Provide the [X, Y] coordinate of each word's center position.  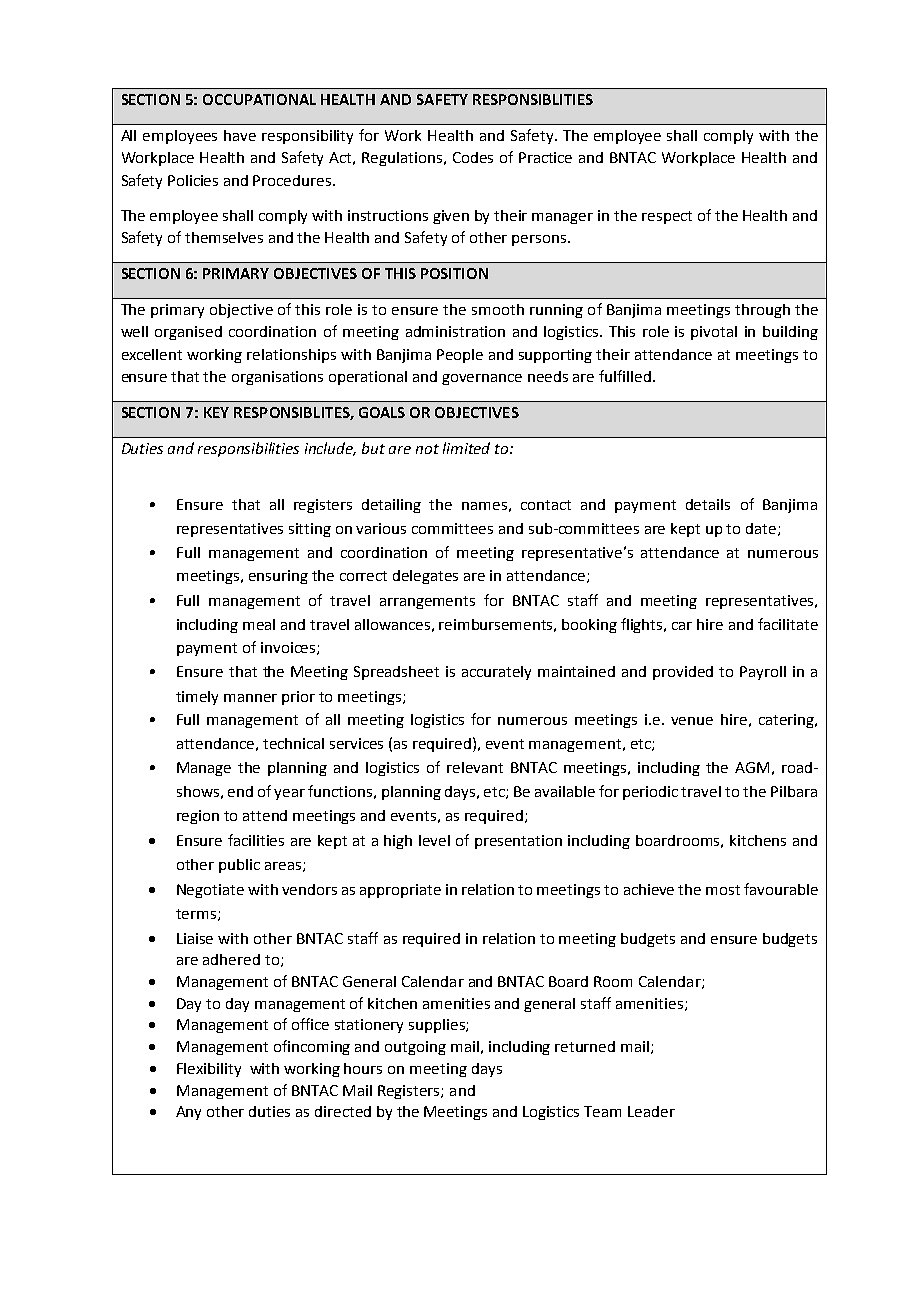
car [682, 626]
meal [259, 624]
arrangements [427, 602]
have [240, 135]
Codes [473, 157]
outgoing [415, 1048]
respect [667, 217]
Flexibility [209, 1070]
